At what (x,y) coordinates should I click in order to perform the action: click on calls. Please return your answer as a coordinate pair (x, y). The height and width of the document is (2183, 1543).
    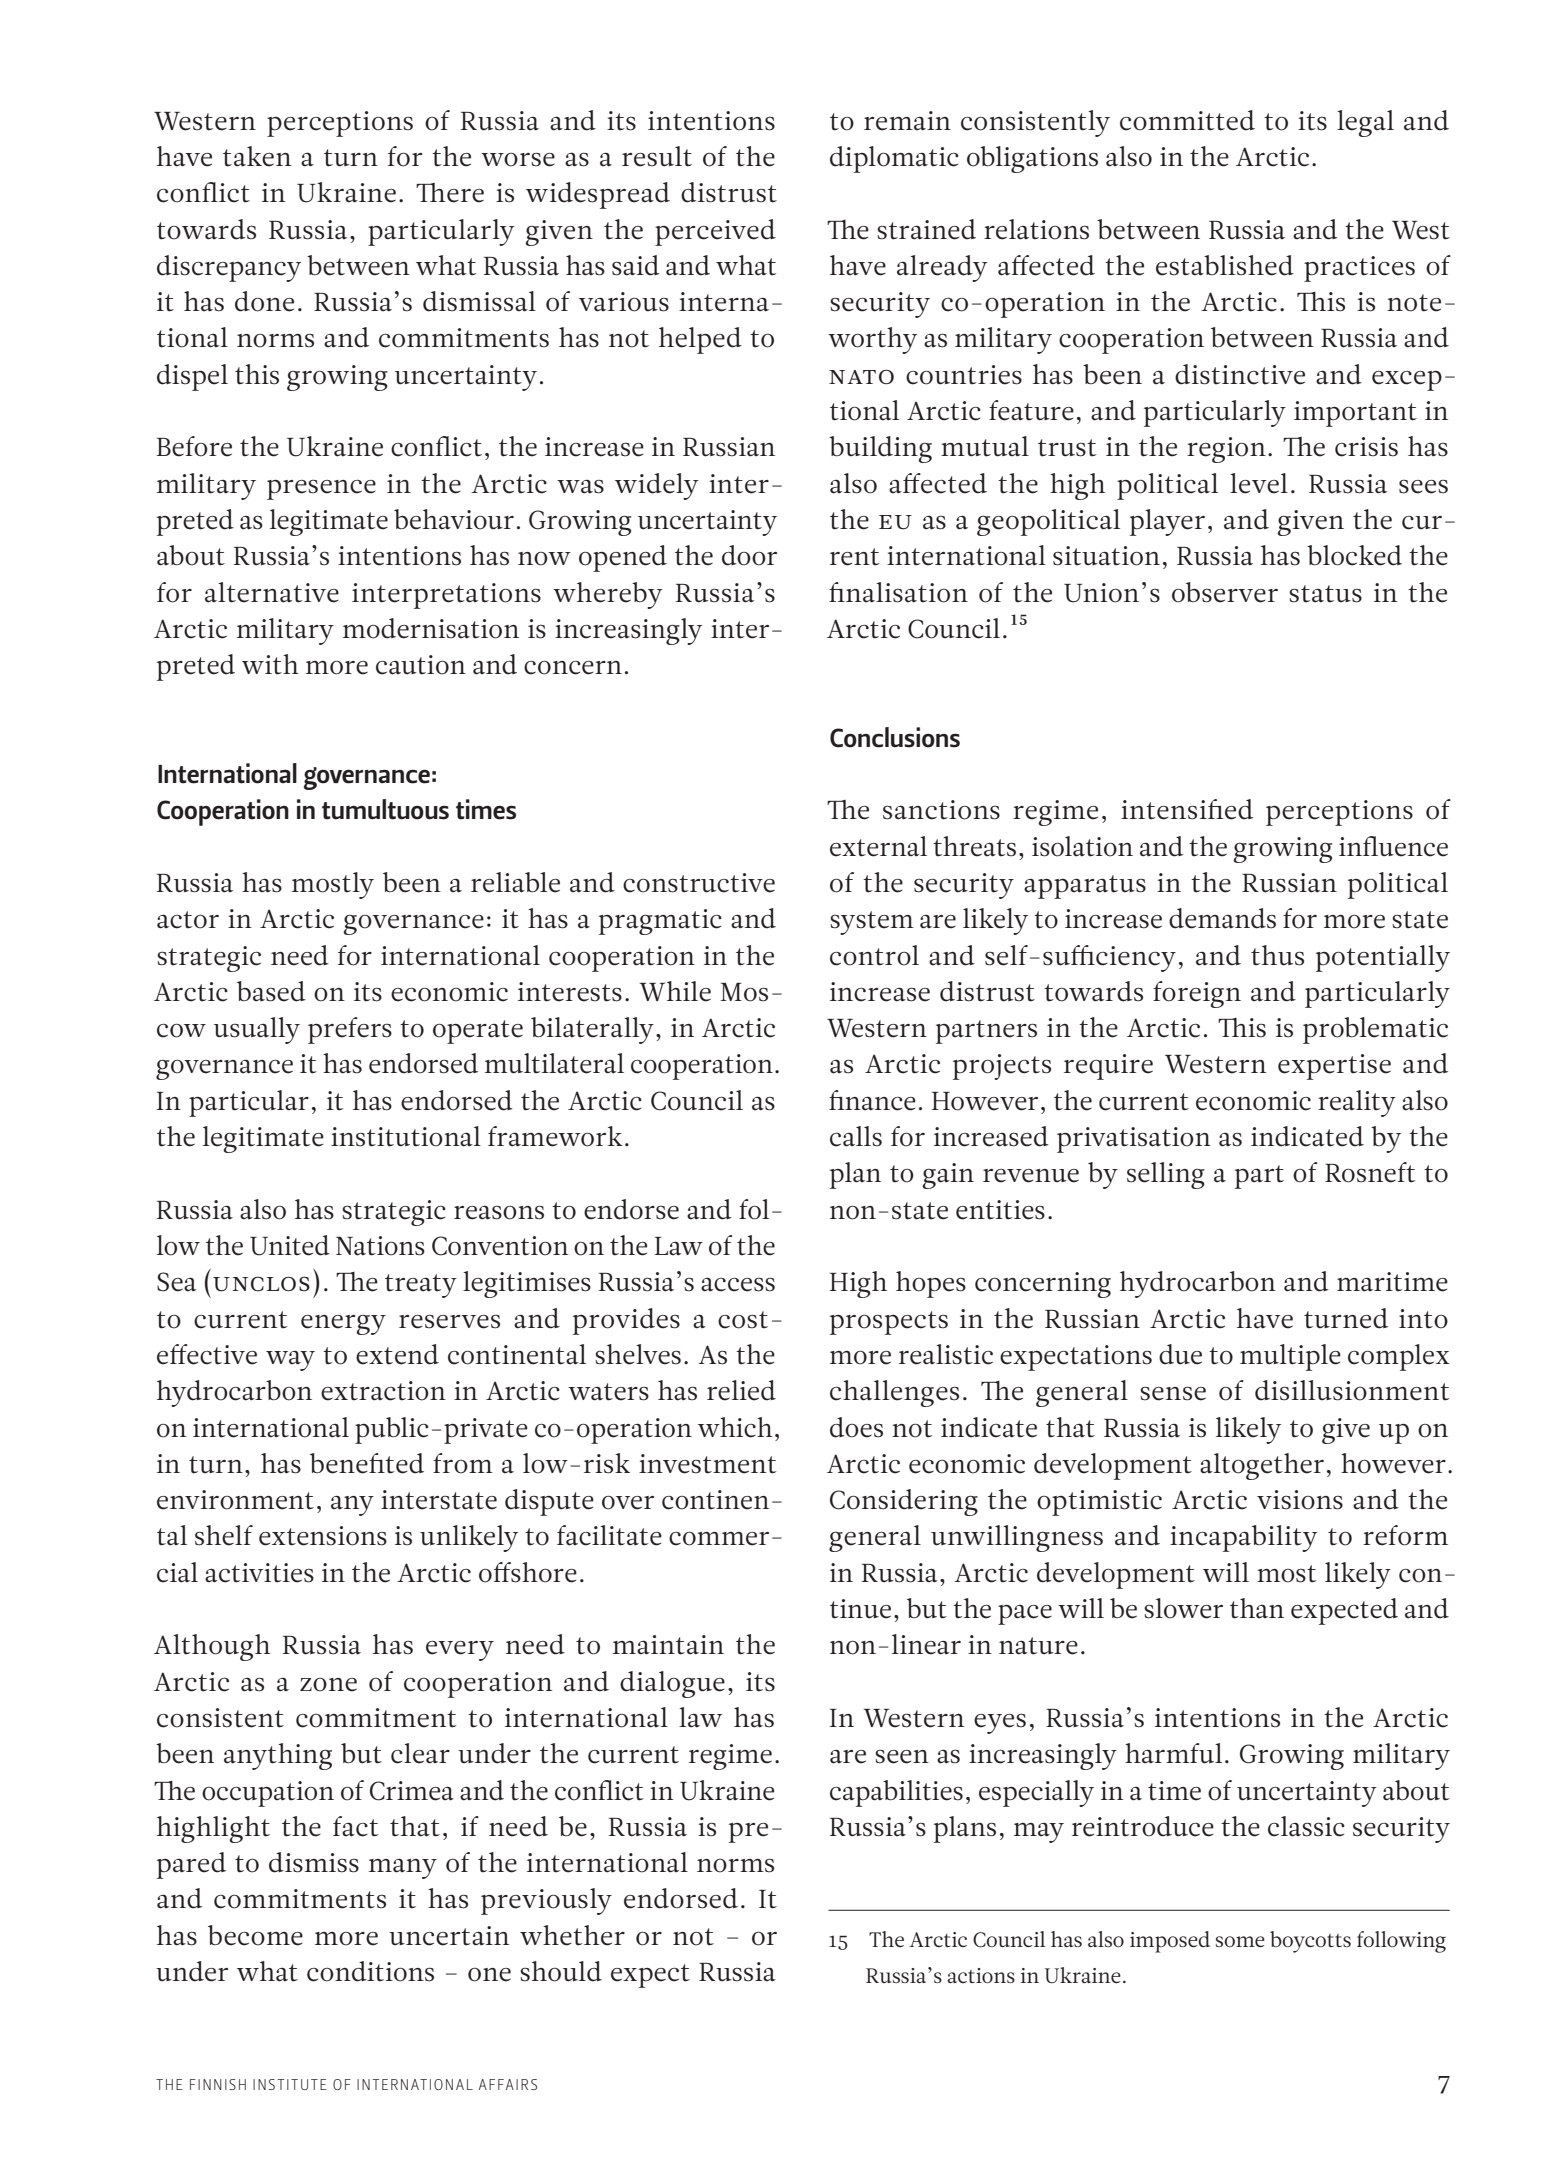
    Looking at the image, I should click on (856, 1136).
